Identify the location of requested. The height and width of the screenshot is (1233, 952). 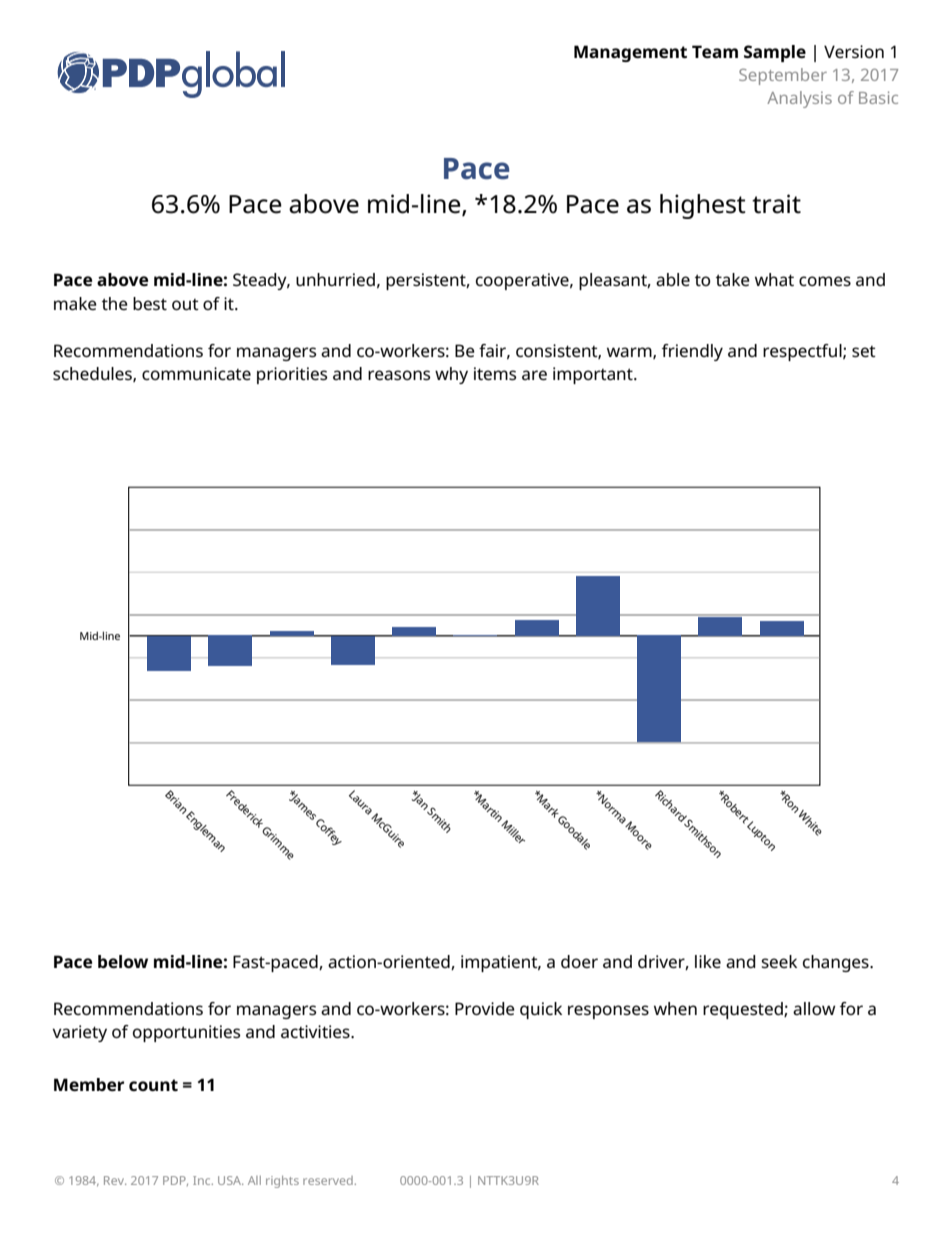
(744, 1010).
